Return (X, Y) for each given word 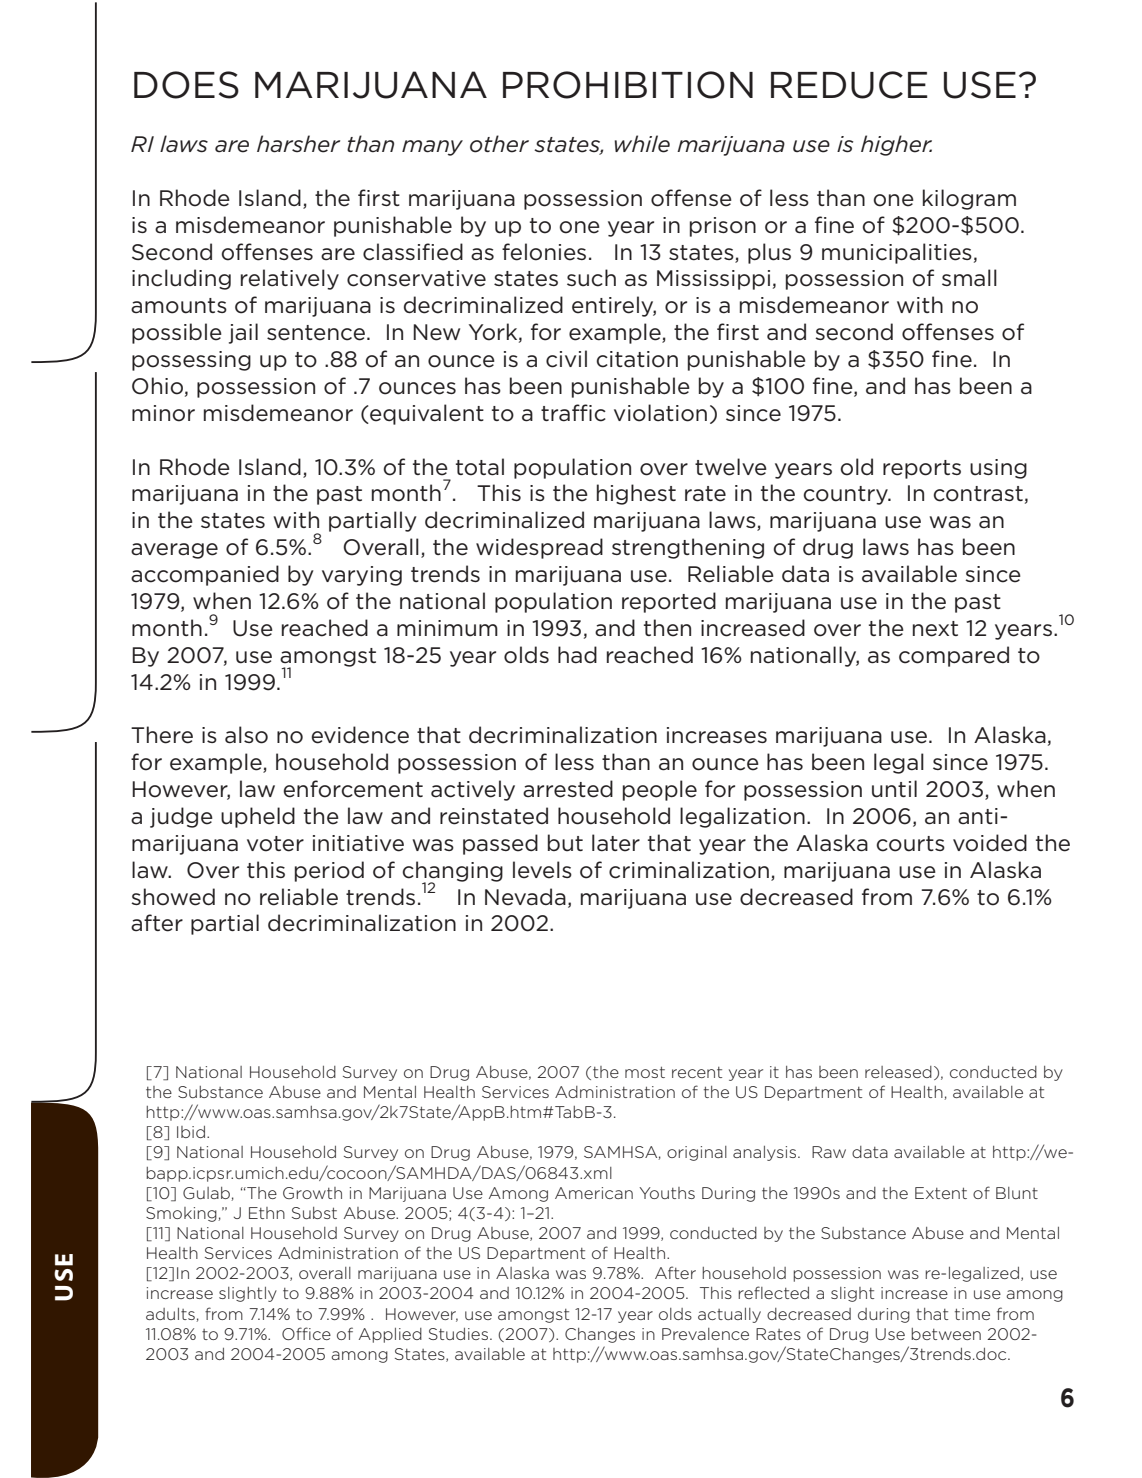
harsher (298, 144)
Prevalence (705, 1334)
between (946, 1334)
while (642, 144)
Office (306, 1333)
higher (896, 145)
